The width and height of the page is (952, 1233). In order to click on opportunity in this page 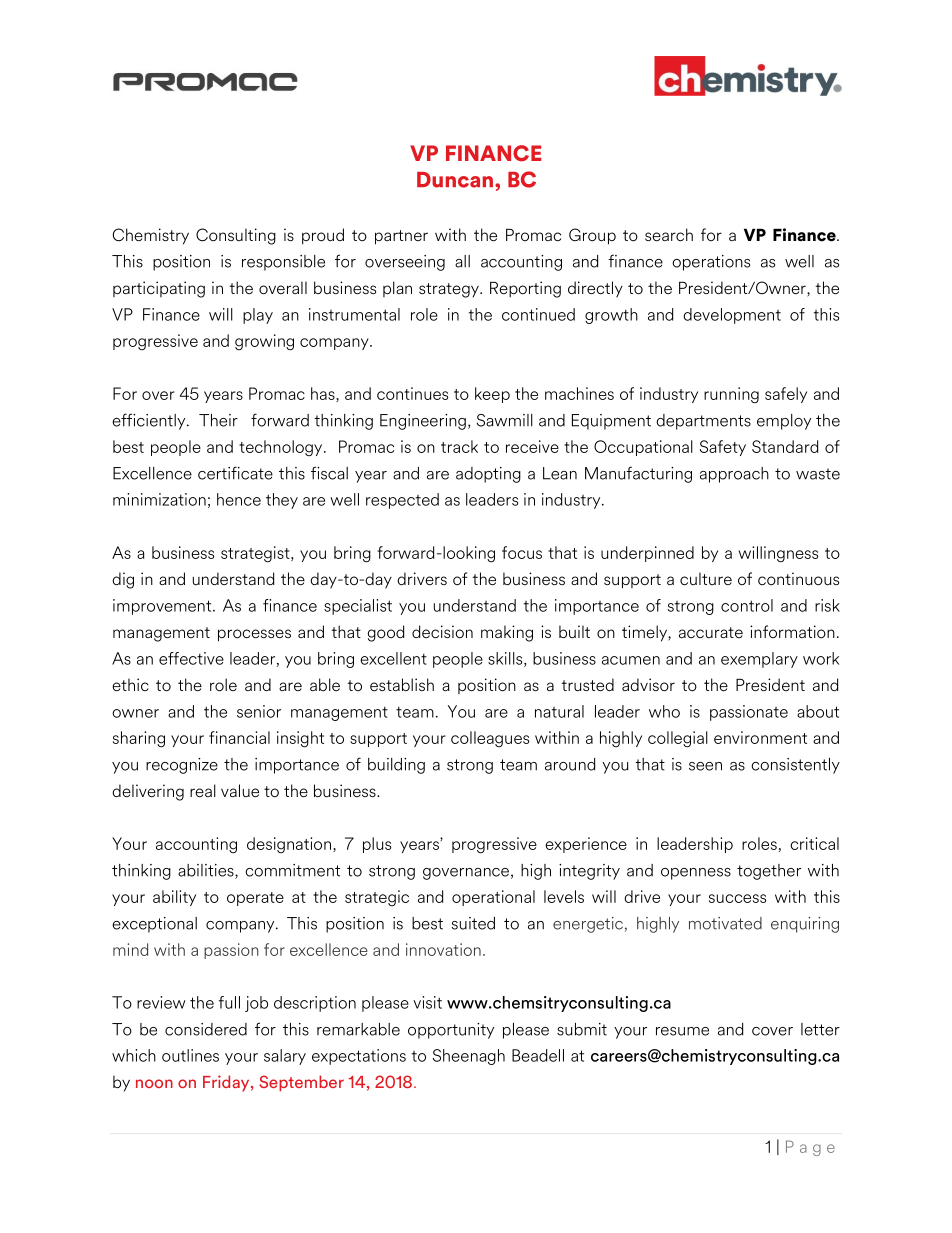, I will do `click(451, 1031)`.
